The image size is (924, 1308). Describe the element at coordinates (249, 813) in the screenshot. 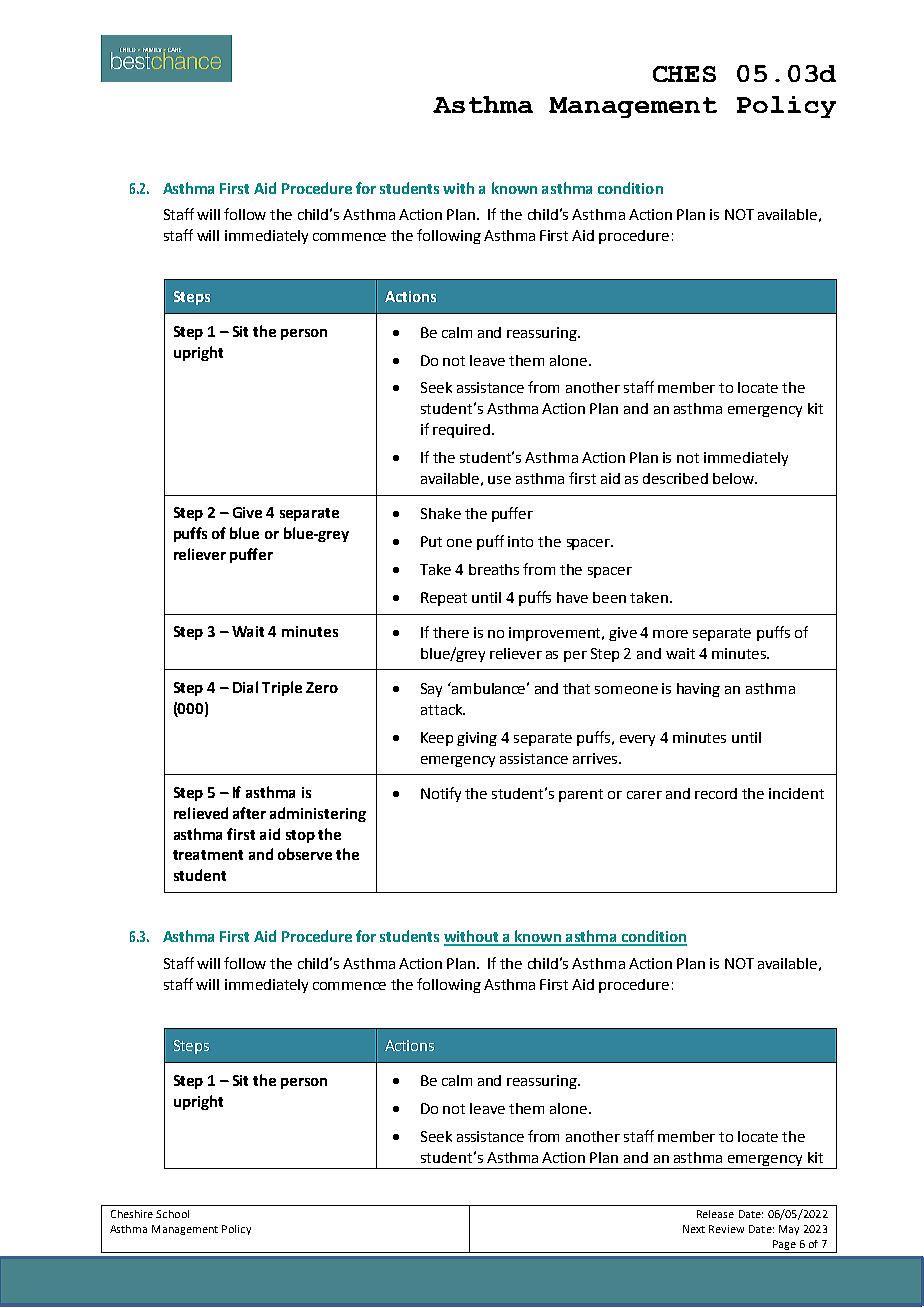

I see `after` at that location.
